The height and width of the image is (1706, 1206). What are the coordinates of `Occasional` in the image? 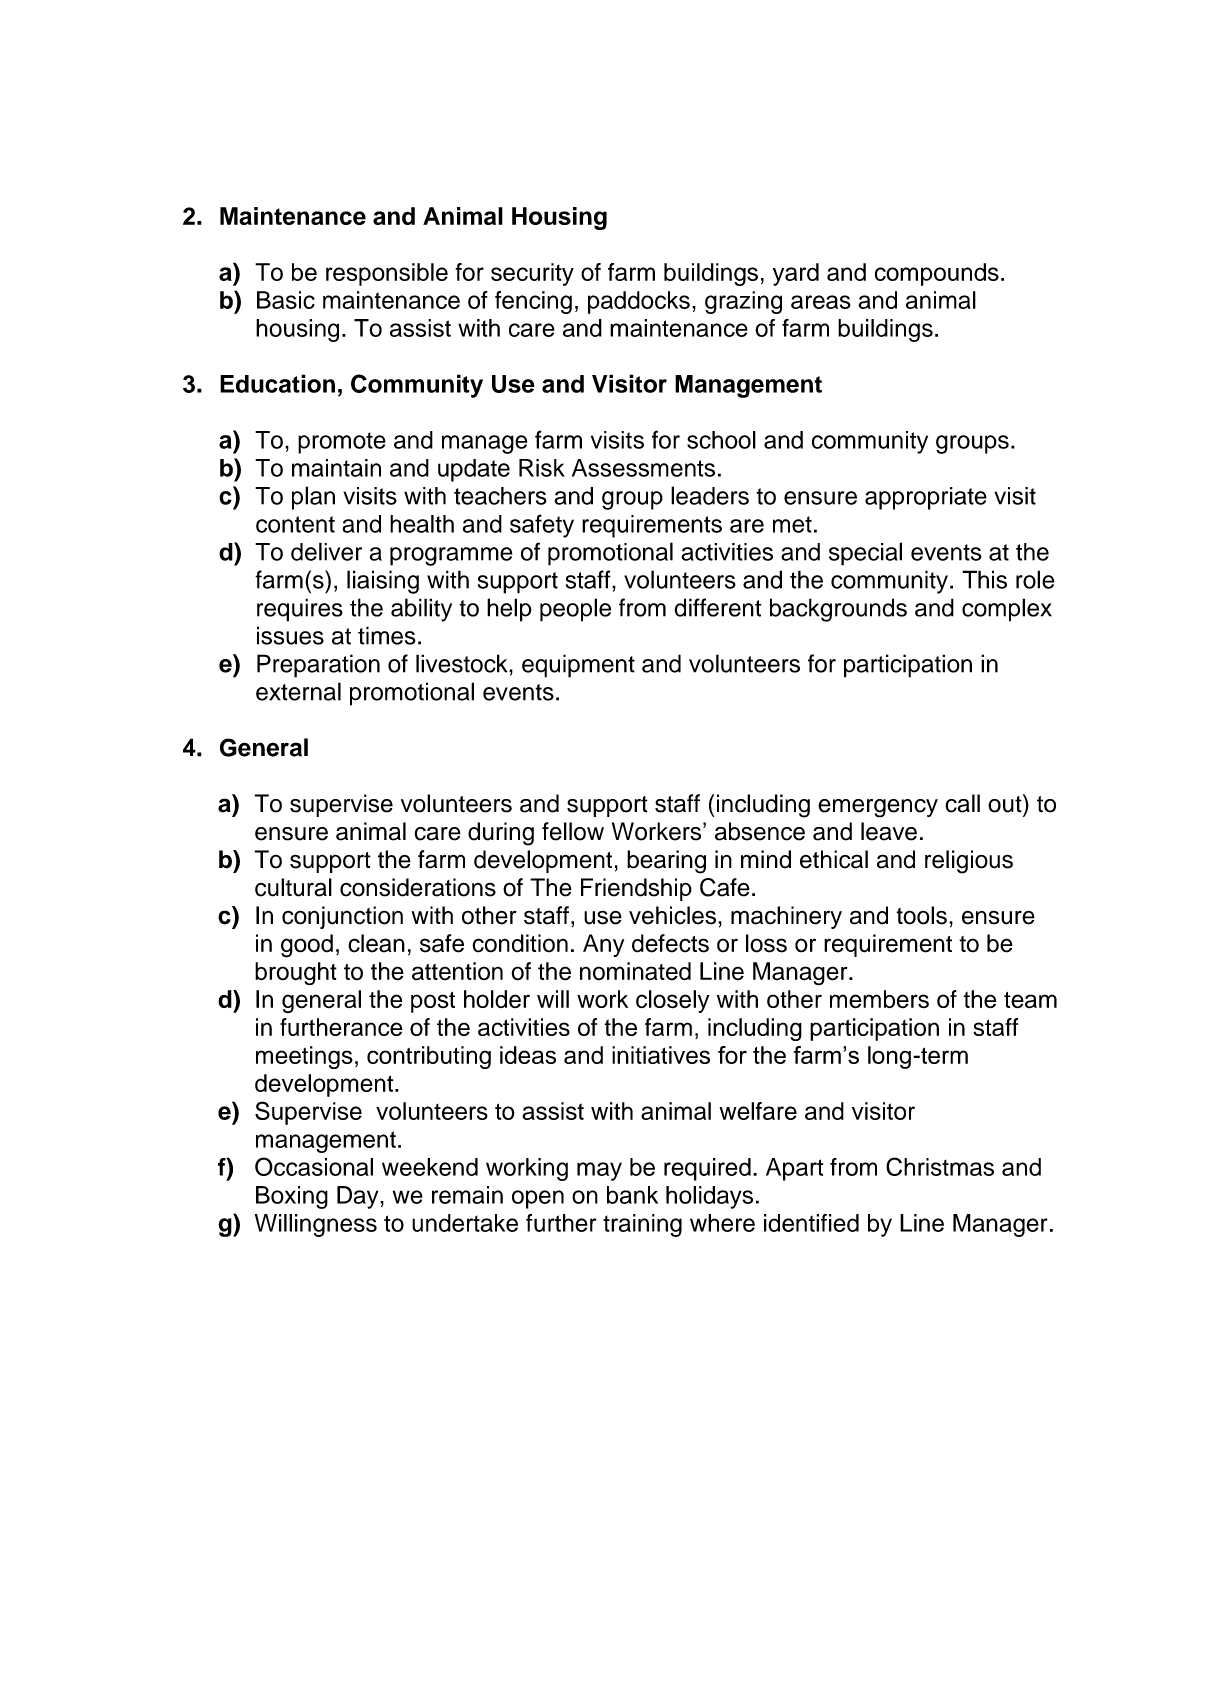 It's located at (314, 1166).
